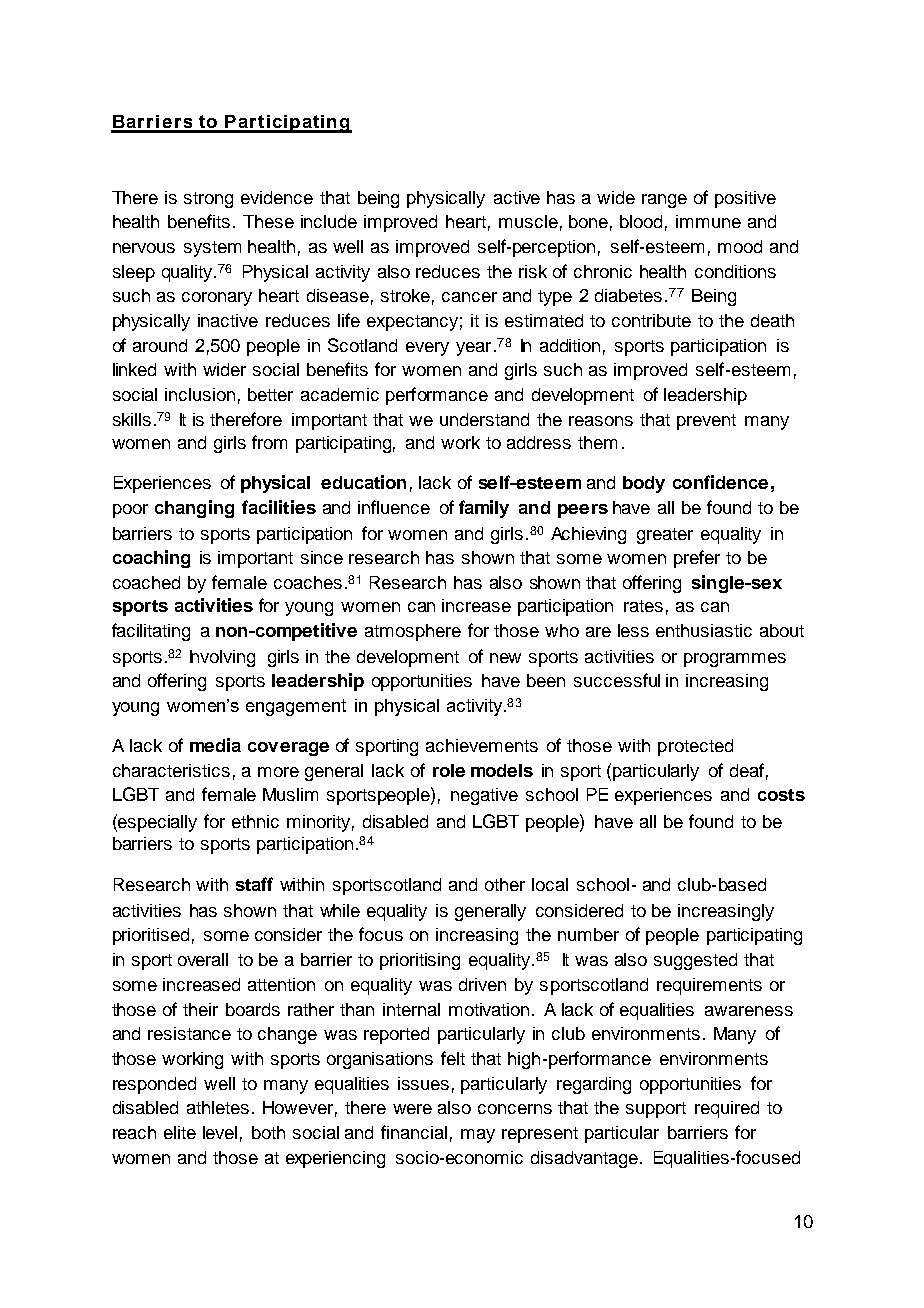 The width and height of the image is (924, 1308). What do you see at coordinates (735, 660) in the image?
I see `programmes` at bounding box center [735, 660].
